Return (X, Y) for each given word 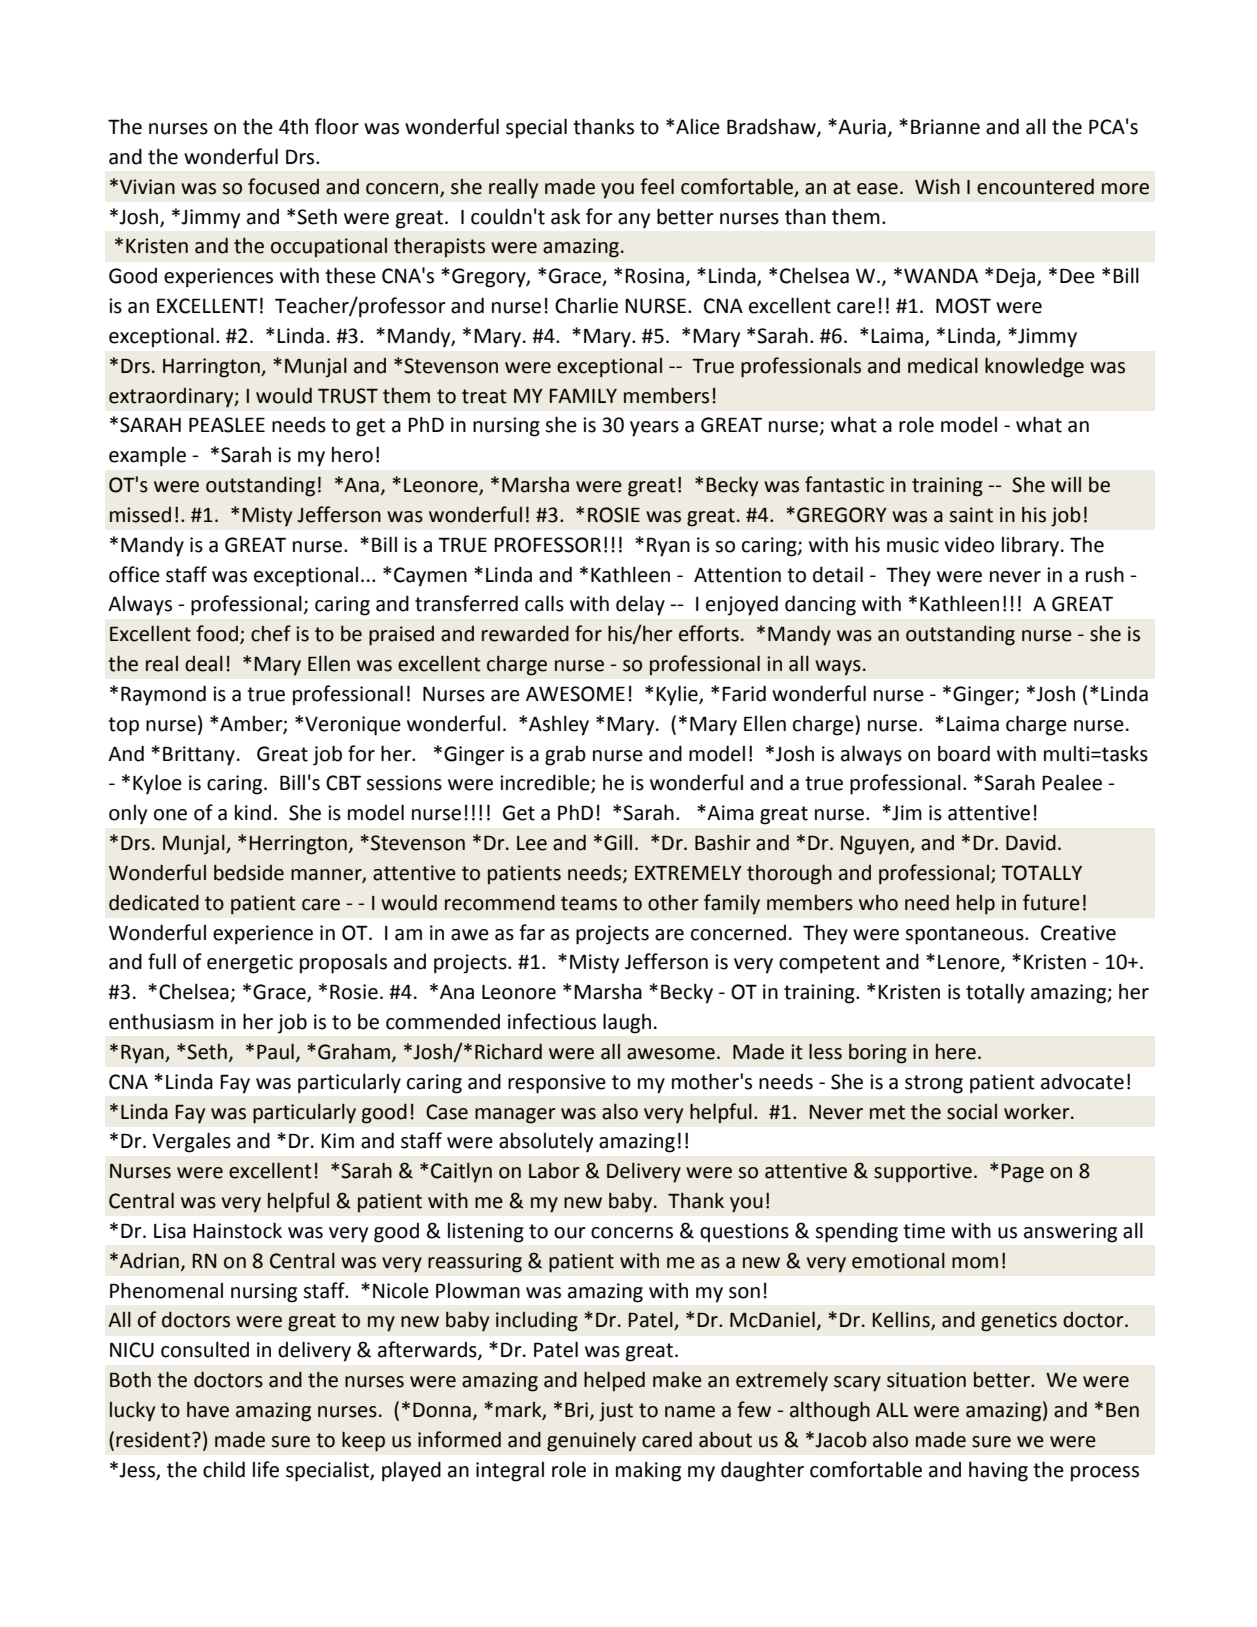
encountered (1035, 186)
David (1031, 842)
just (616, 1412)
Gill (618, 843)
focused (283, 186)
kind (253, 813)
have (208, 1409)
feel (657, 186)
